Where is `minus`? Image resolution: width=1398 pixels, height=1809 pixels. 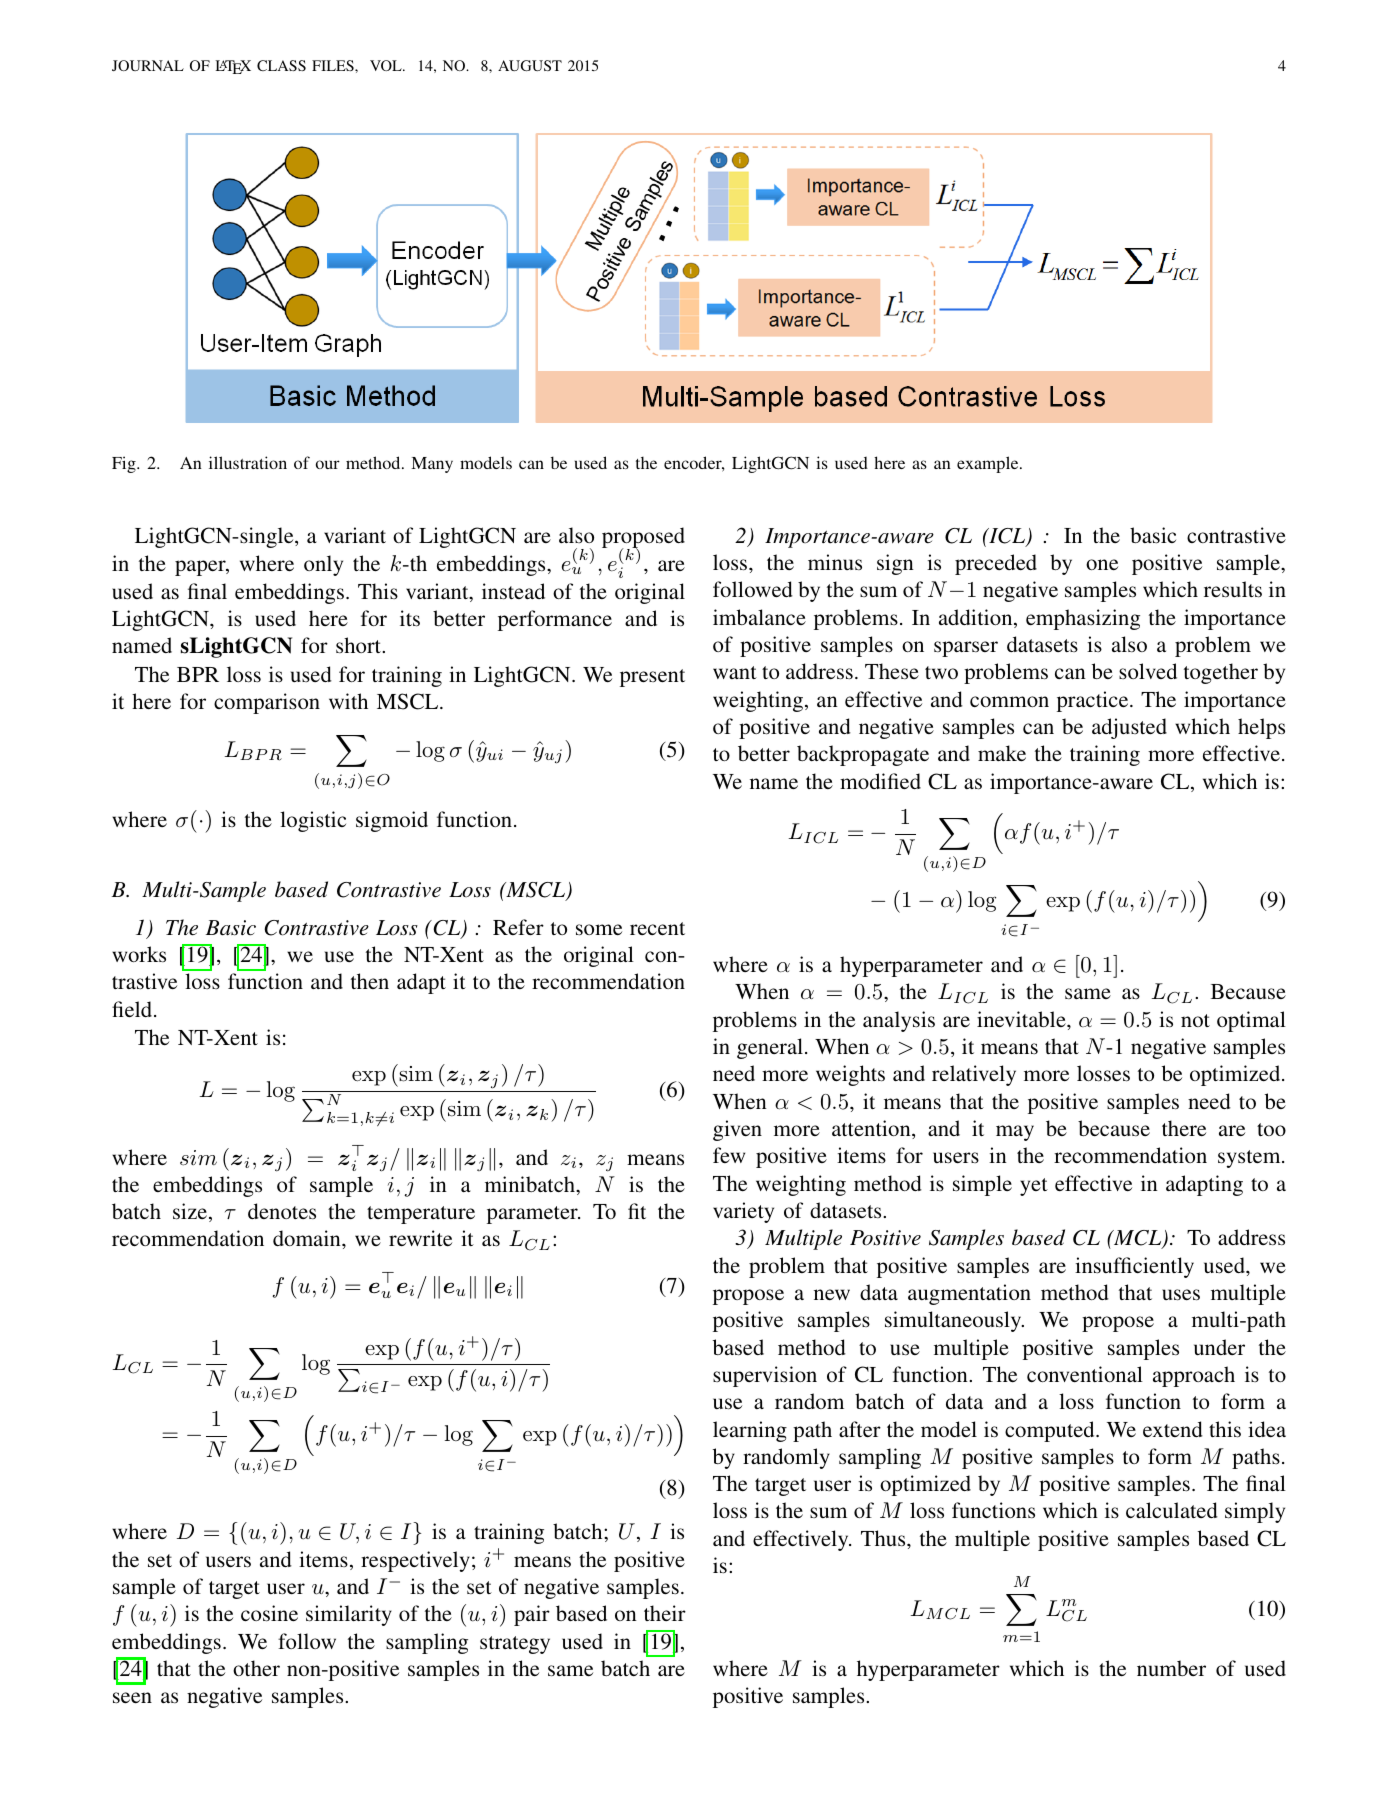
minus is located at coordinates (835, 562).
